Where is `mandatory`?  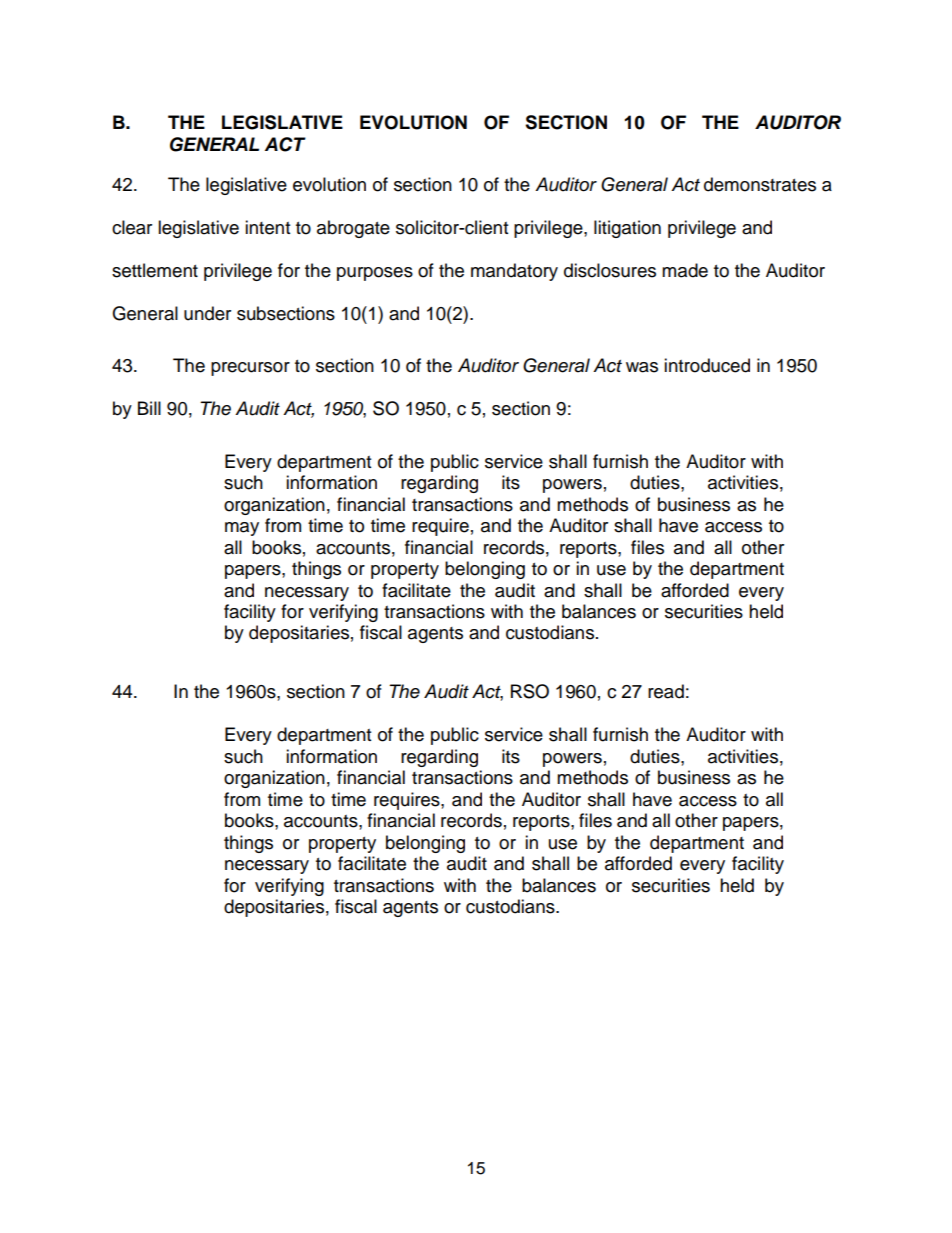 mandatory is located at coordinates (514, 272).
